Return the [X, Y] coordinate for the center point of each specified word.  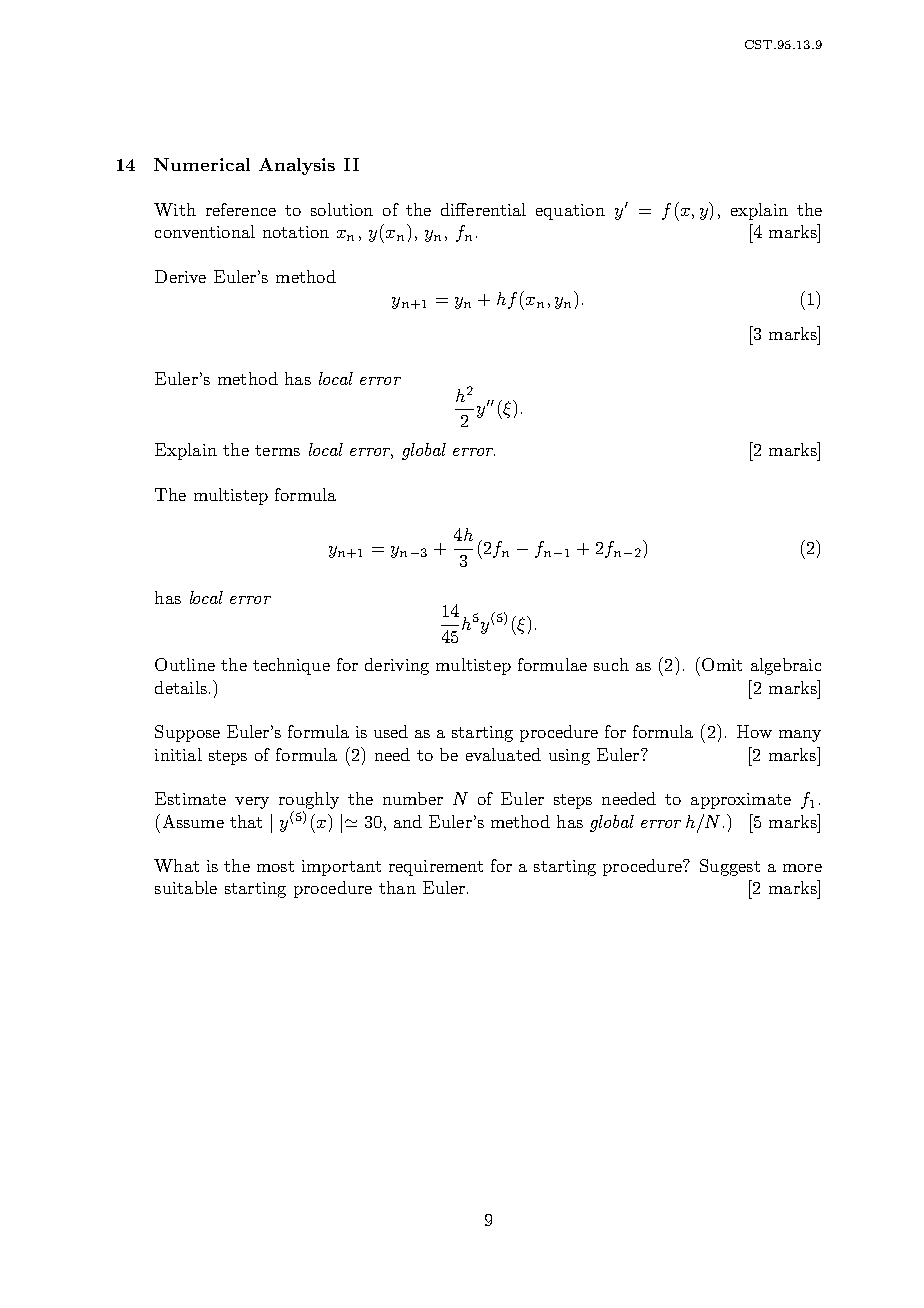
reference [241, 209]
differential [483, 209]
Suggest [730, 867]
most [275, 866]
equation [570, 212]
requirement [436, 868]
